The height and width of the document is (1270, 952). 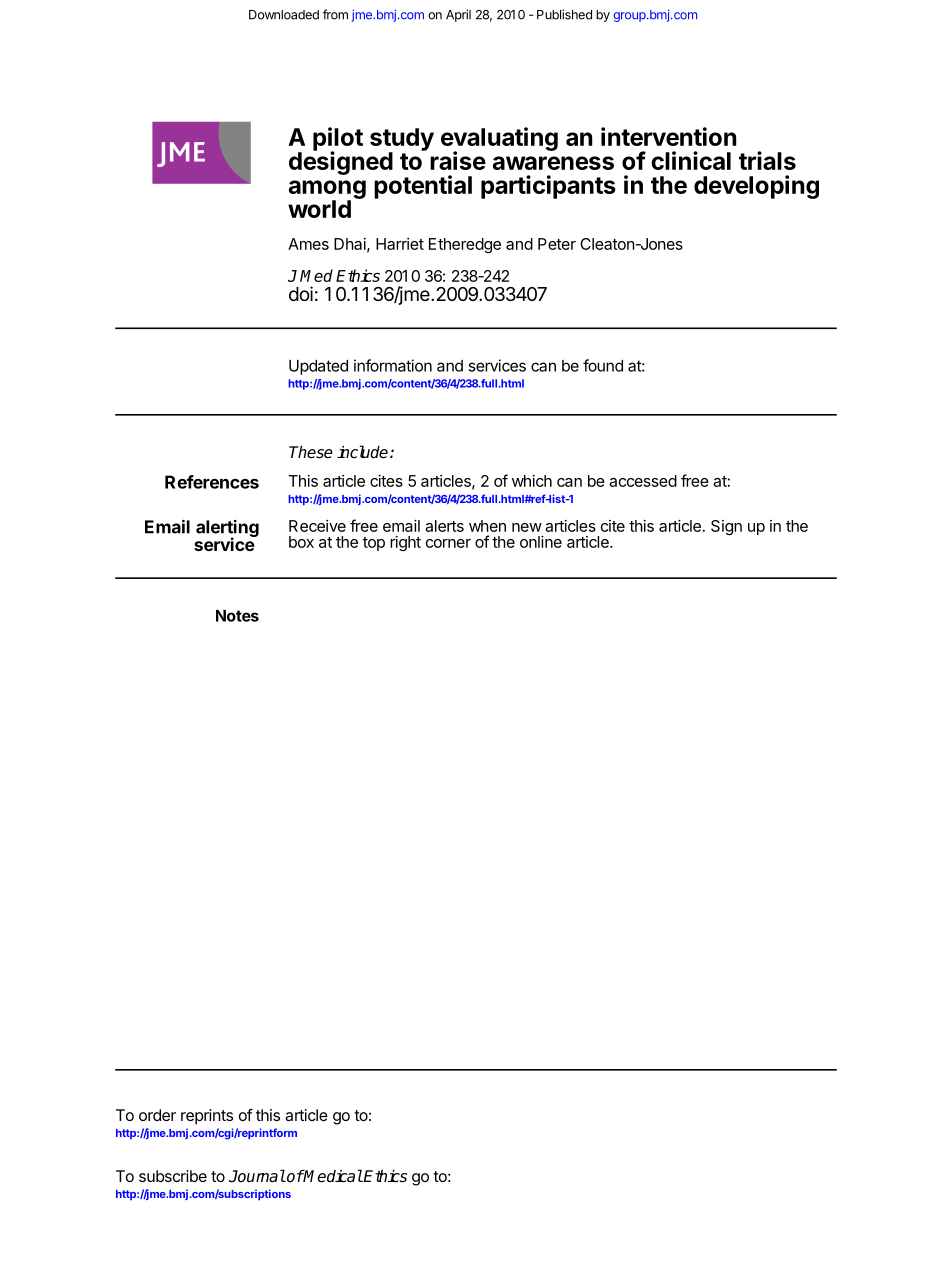 I want to click on corner, so click(x=448, y=543).
